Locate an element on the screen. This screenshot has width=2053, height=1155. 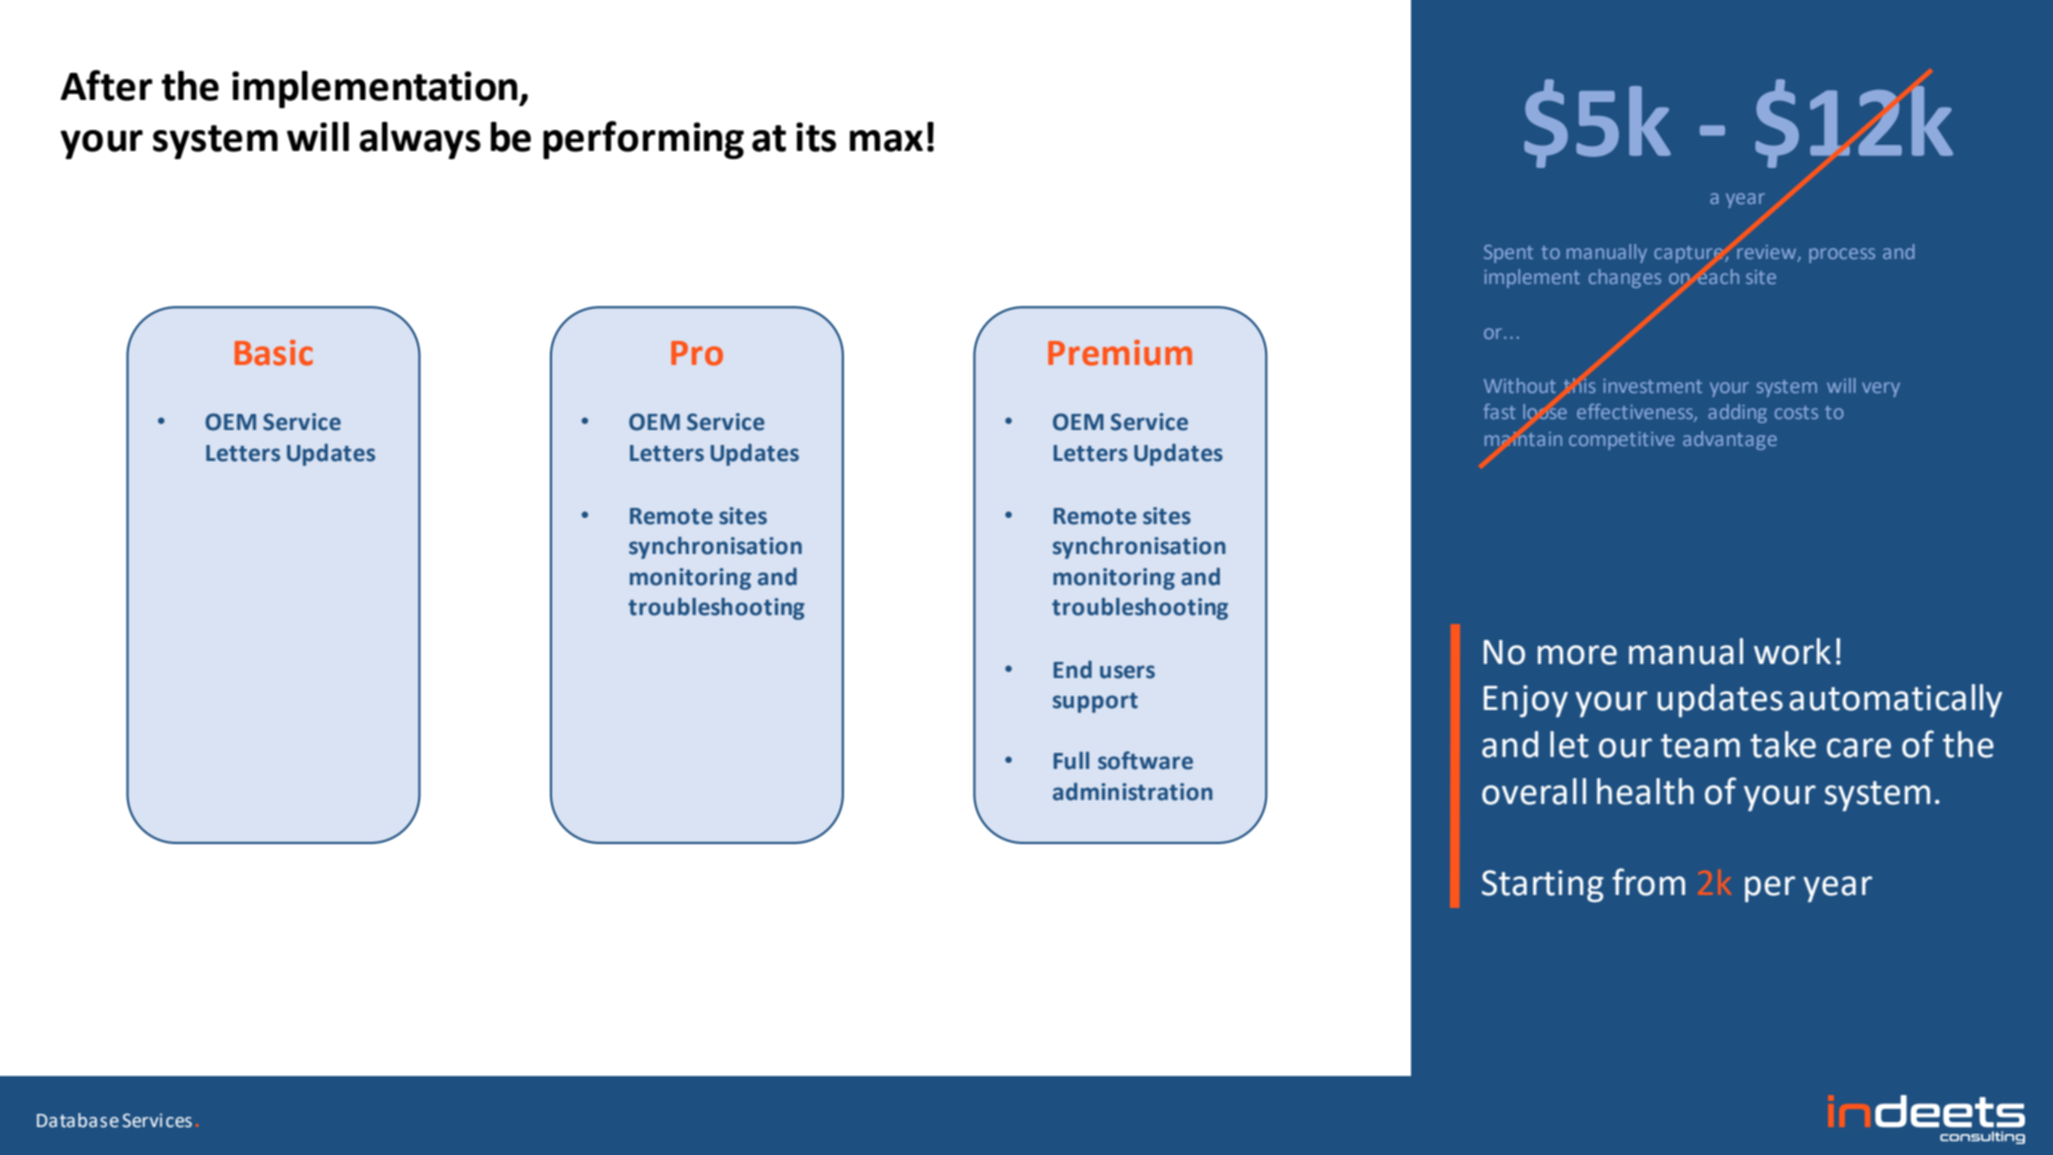
Starting is located at coordinates (1543, 886).
